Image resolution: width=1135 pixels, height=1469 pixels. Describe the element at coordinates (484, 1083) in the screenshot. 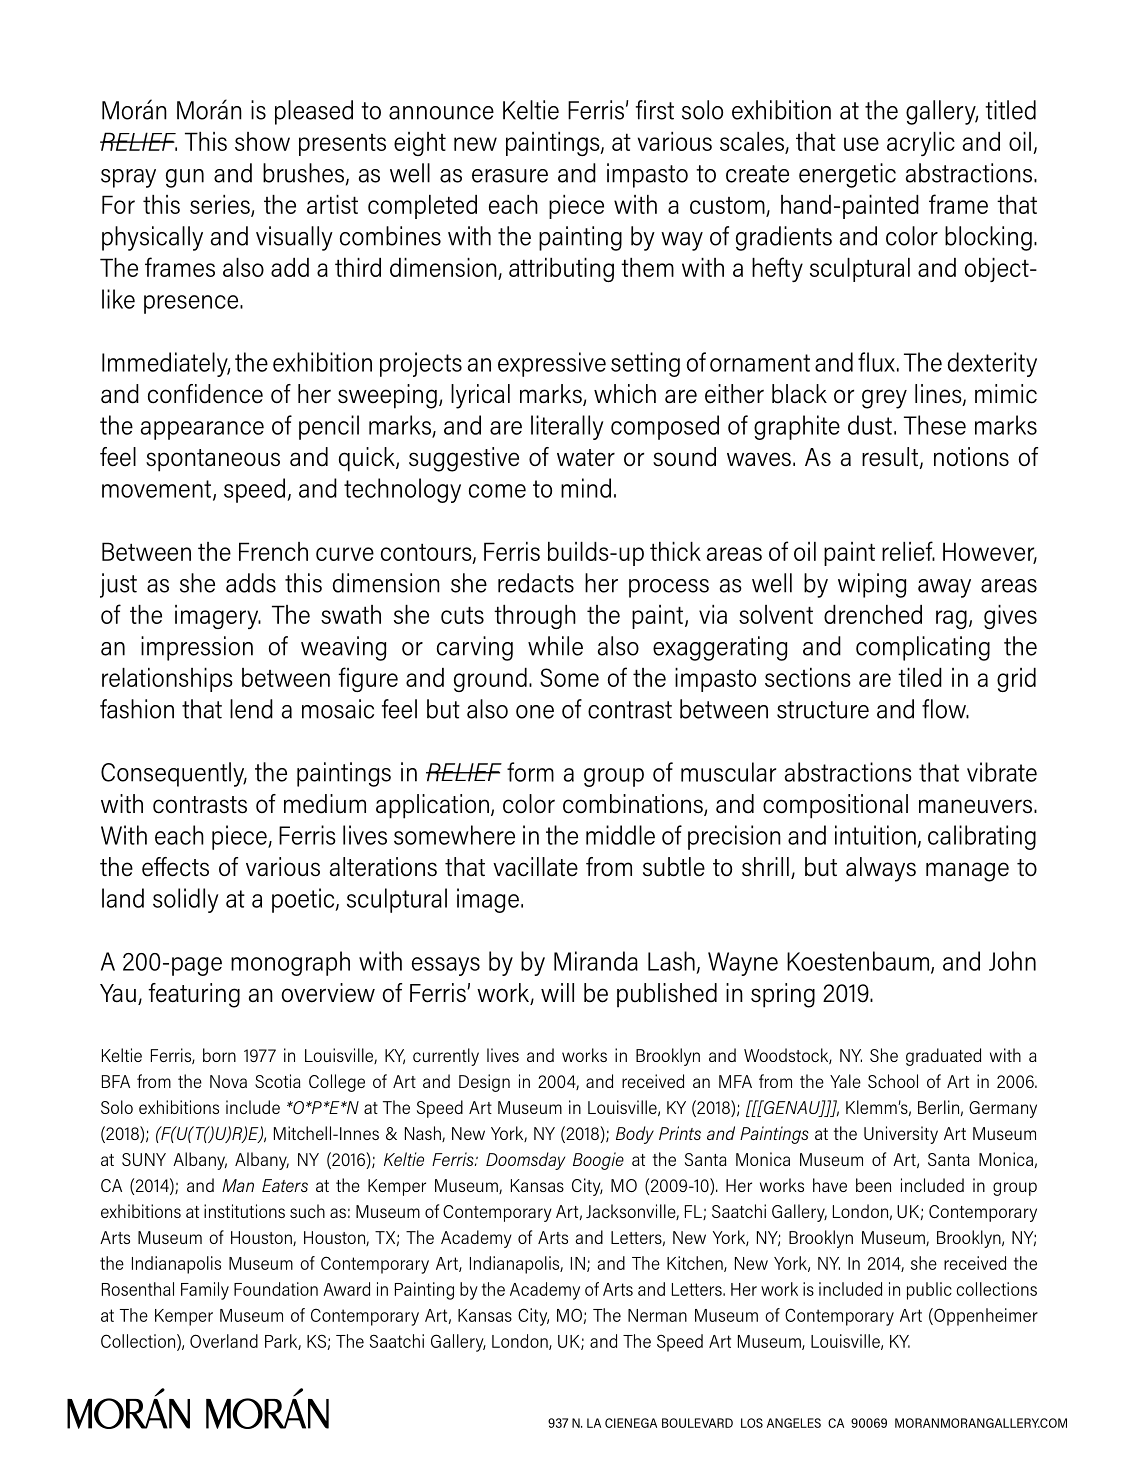

I see `Design` at that location.
